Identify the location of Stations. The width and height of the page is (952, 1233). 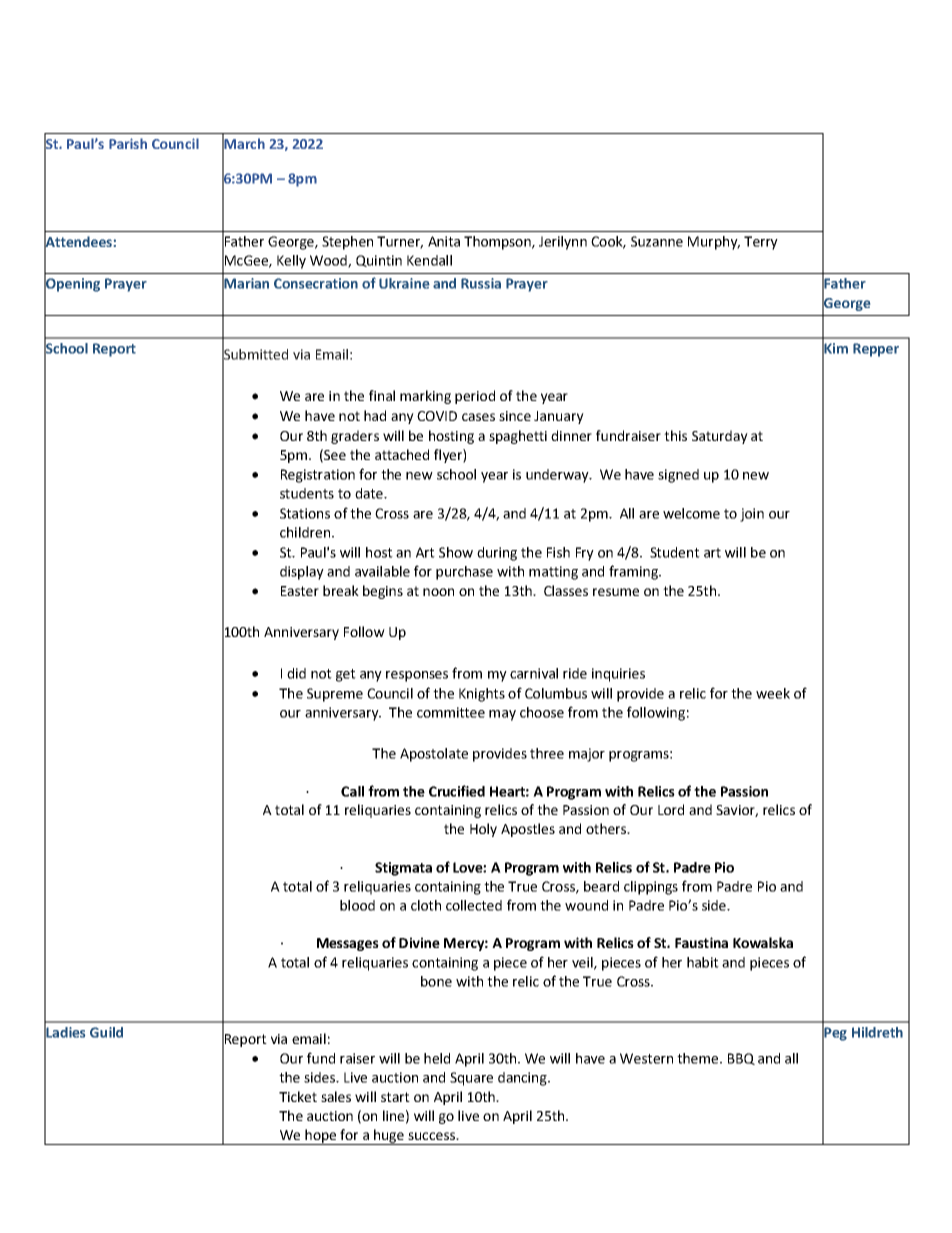
(305, 513).
